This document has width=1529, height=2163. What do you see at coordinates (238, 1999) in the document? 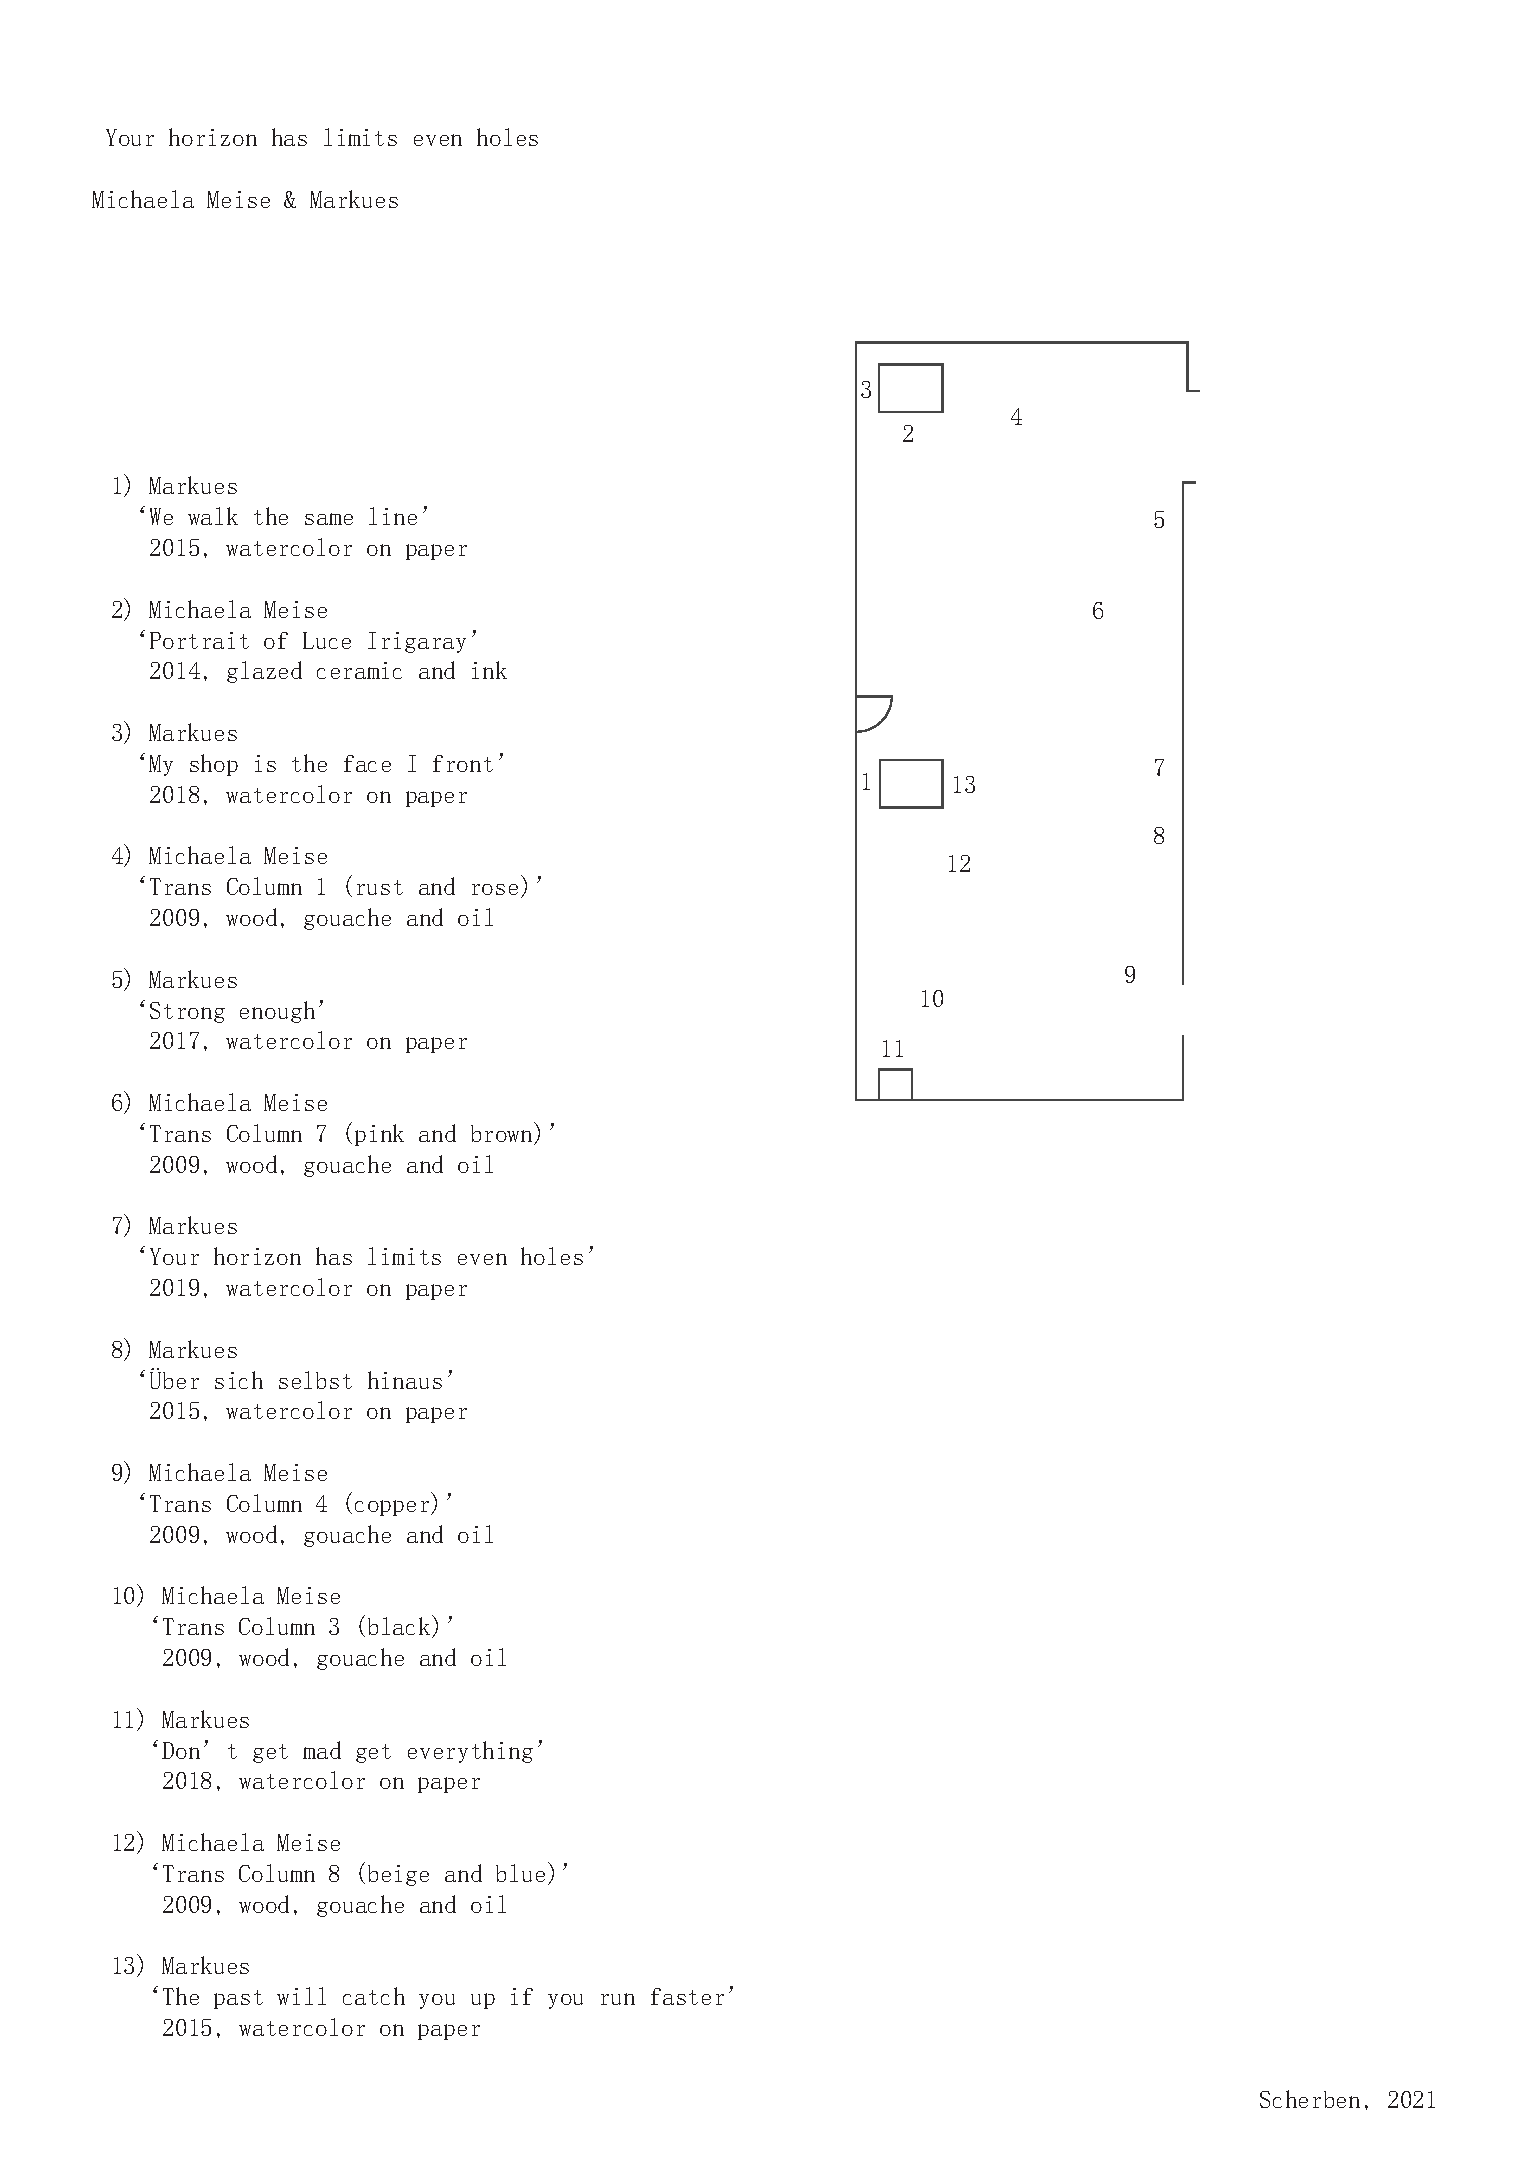
I see `past` at bounding box center [238, 1999].
